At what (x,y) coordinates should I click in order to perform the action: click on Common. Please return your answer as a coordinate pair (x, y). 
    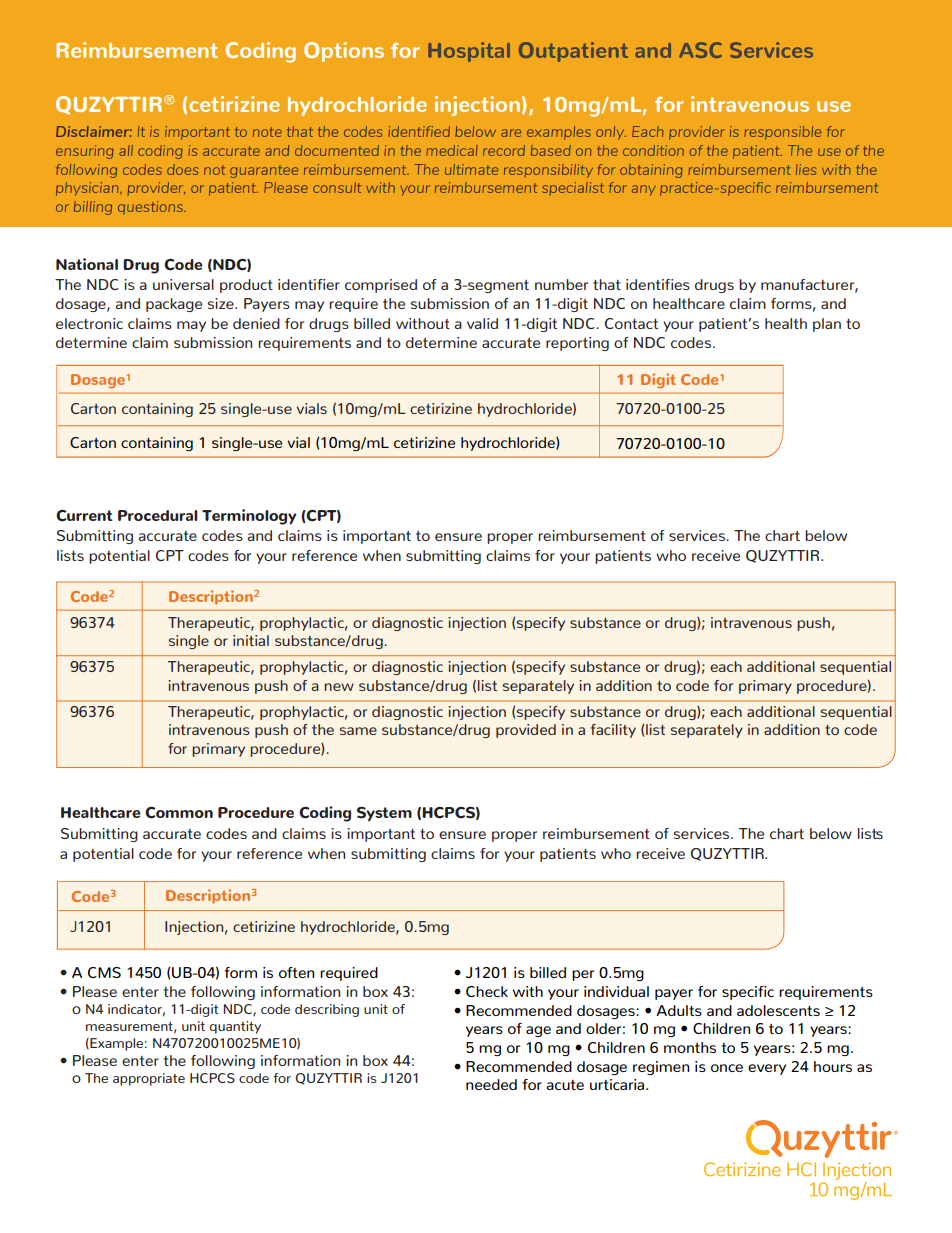
    Looking at the image, I should click on (179, 813).
